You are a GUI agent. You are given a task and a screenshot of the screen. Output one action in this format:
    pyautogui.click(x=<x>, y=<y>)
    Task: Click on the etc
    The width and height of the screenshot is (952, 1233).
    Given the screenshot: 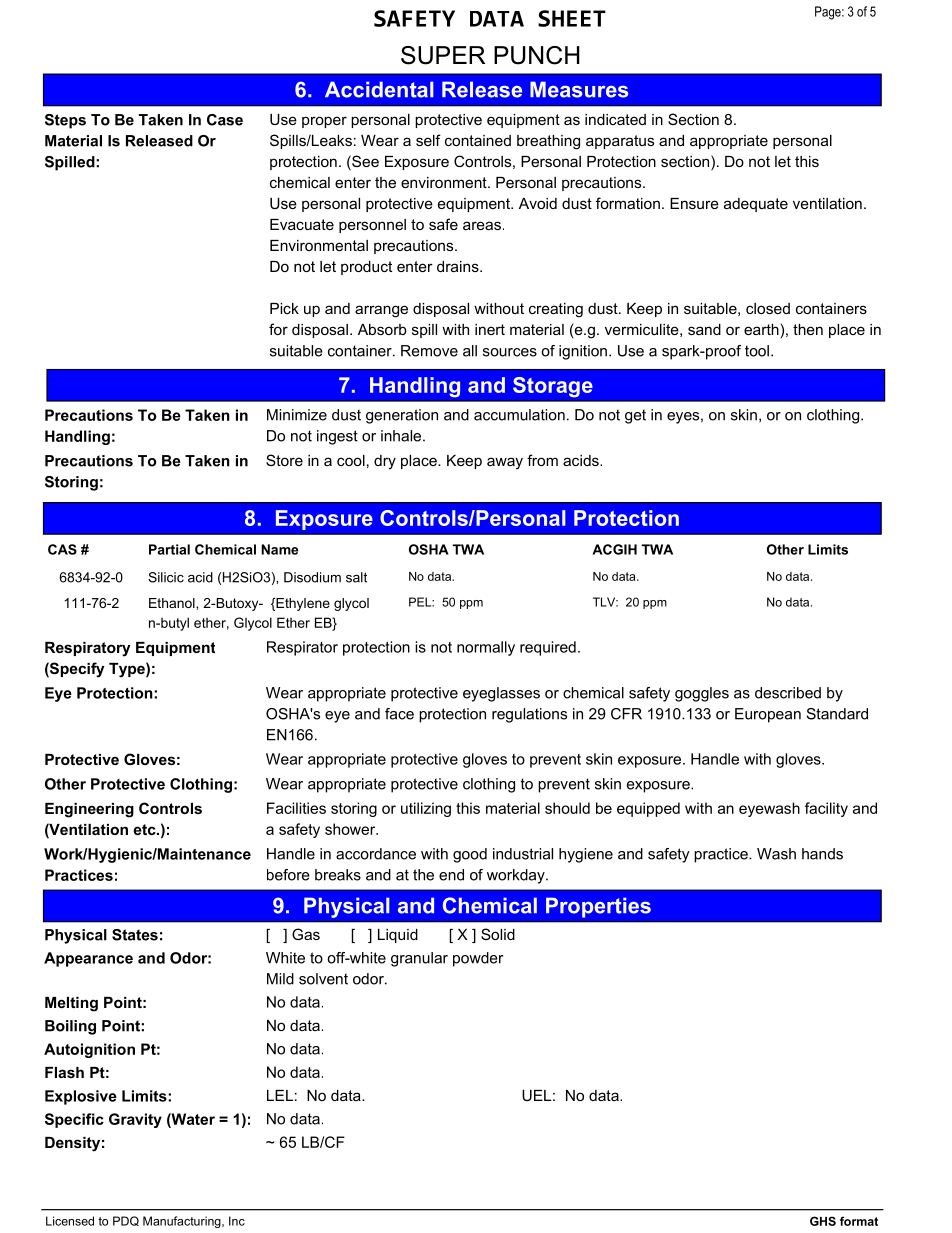 What is the action you would take?
    pyautogui.click(x=145, y=829)
